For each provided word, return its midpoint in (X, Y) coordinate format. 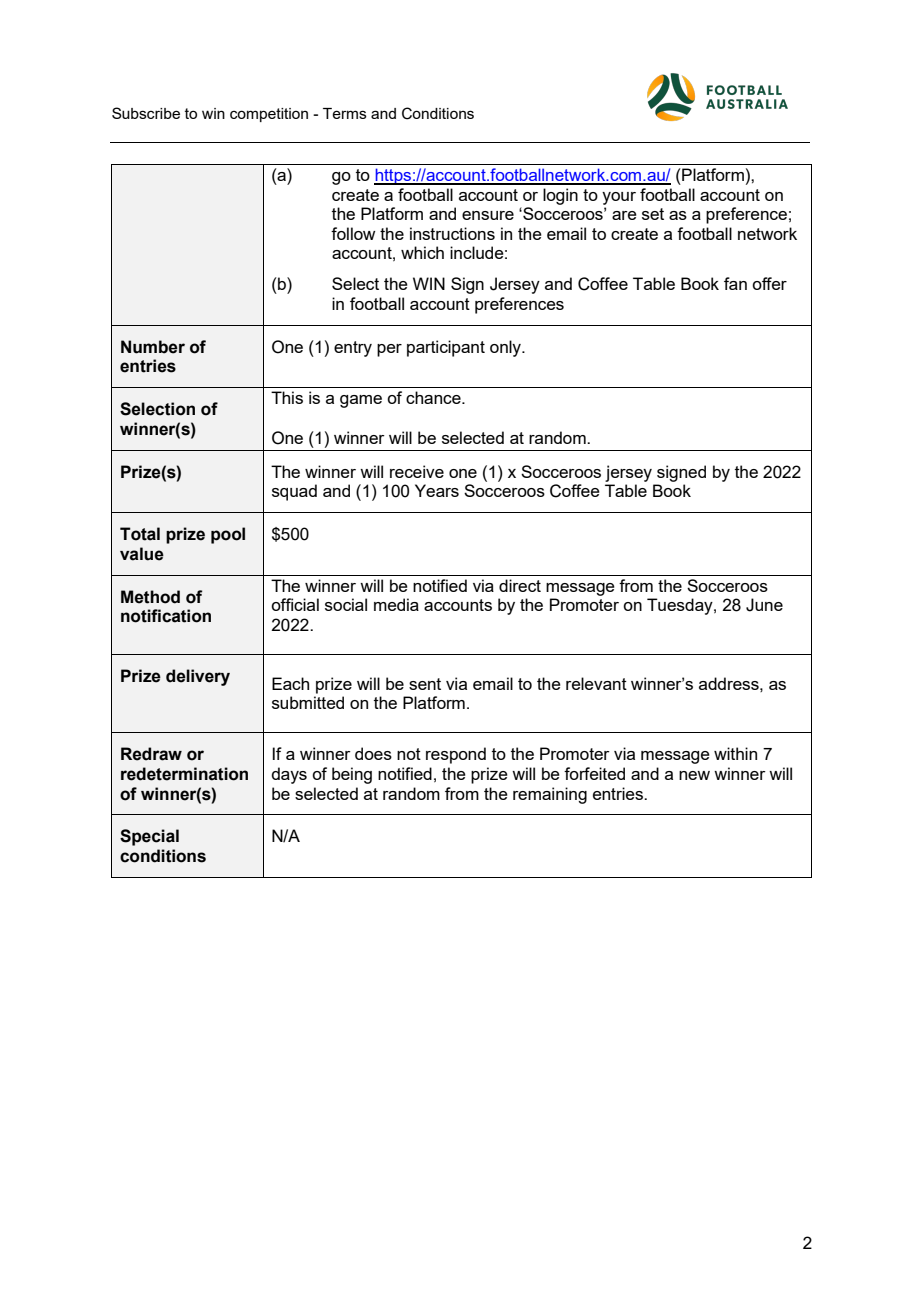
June (764, 605)
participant (446, 348)
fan (735, 283)
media (396, 604)
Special (149, 837)
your (619, 198)
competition (269, 115)
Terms (345, 113)
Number (153, 347)
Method (150, 597)
